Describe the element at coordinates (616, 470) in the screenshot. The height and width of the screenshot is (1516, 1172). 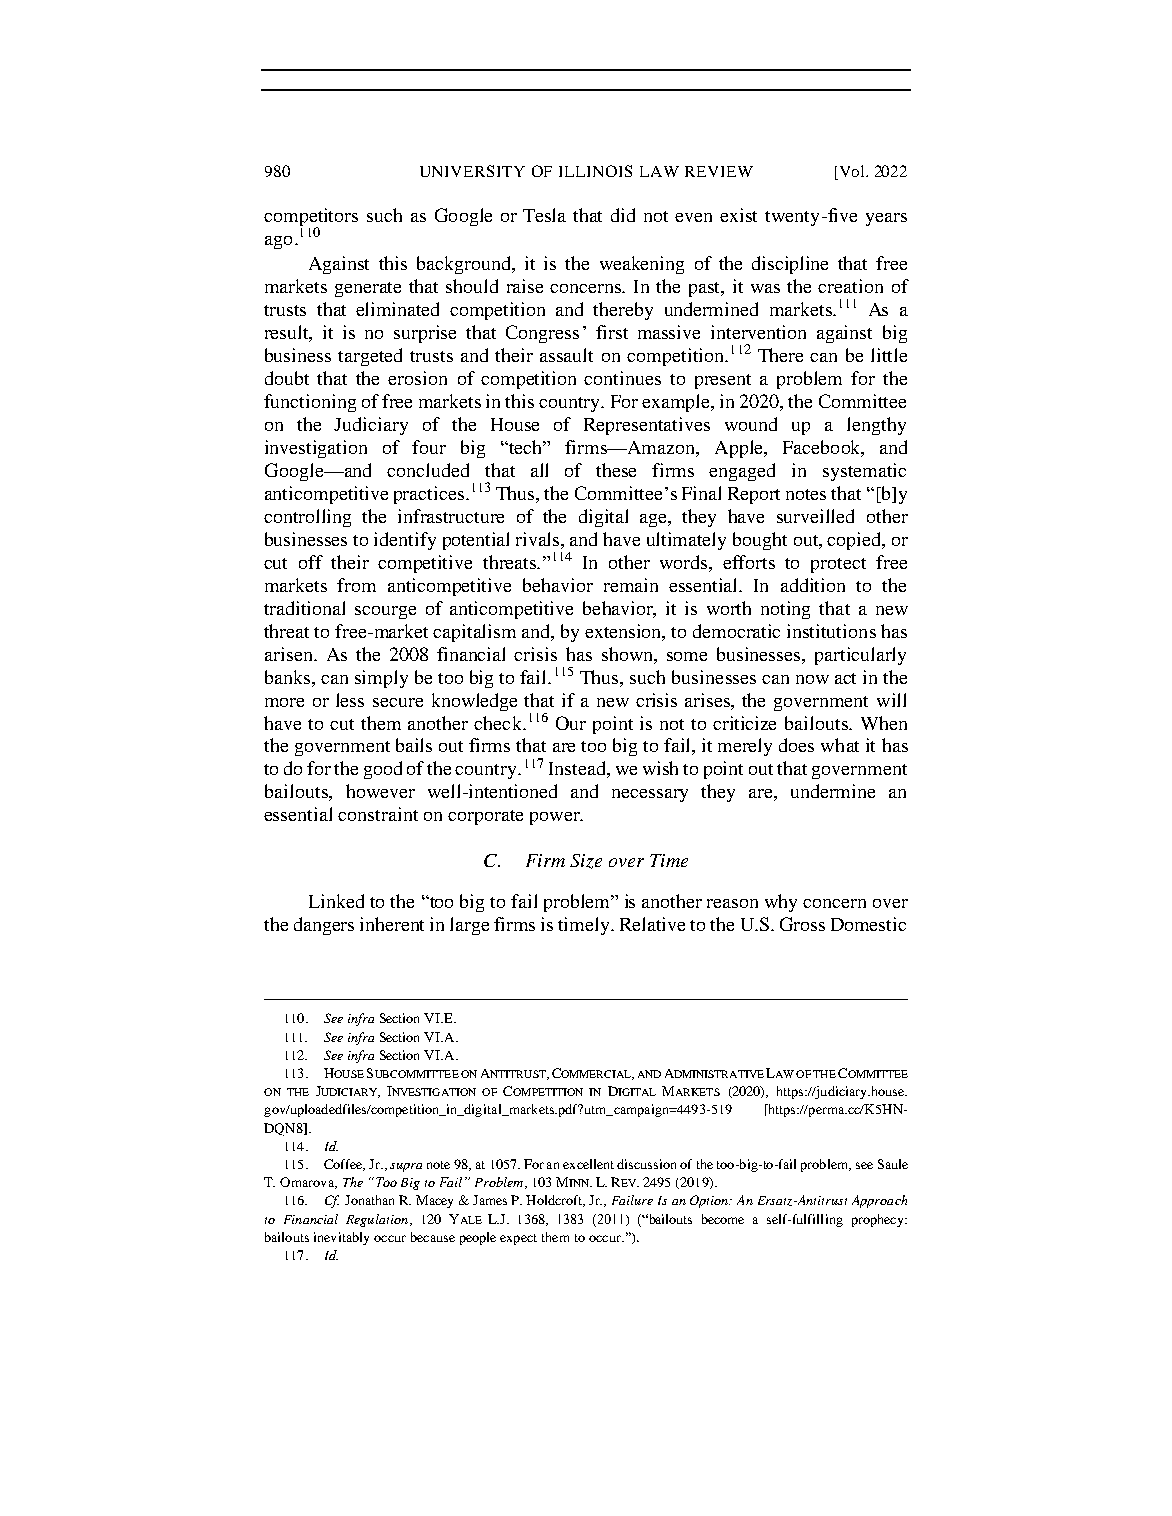
I see `these` at that location.
